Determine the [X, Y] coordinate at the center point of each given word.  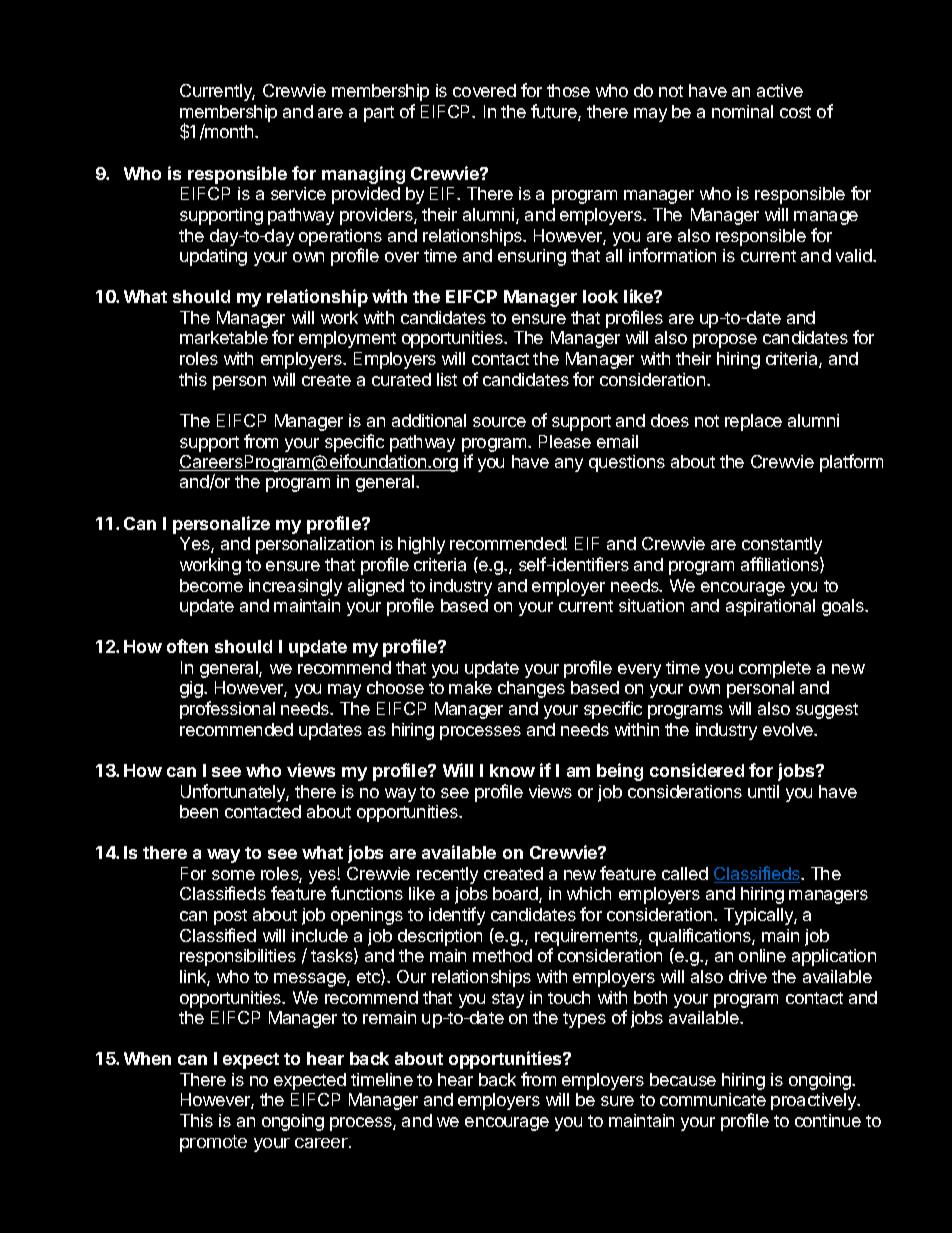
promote [213, 1143]
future [555, 112]
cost [795, 112]
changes [531, 689]
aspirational [770, 607]
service [298, 193]
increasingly [295, 587]
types [584, 1020]
